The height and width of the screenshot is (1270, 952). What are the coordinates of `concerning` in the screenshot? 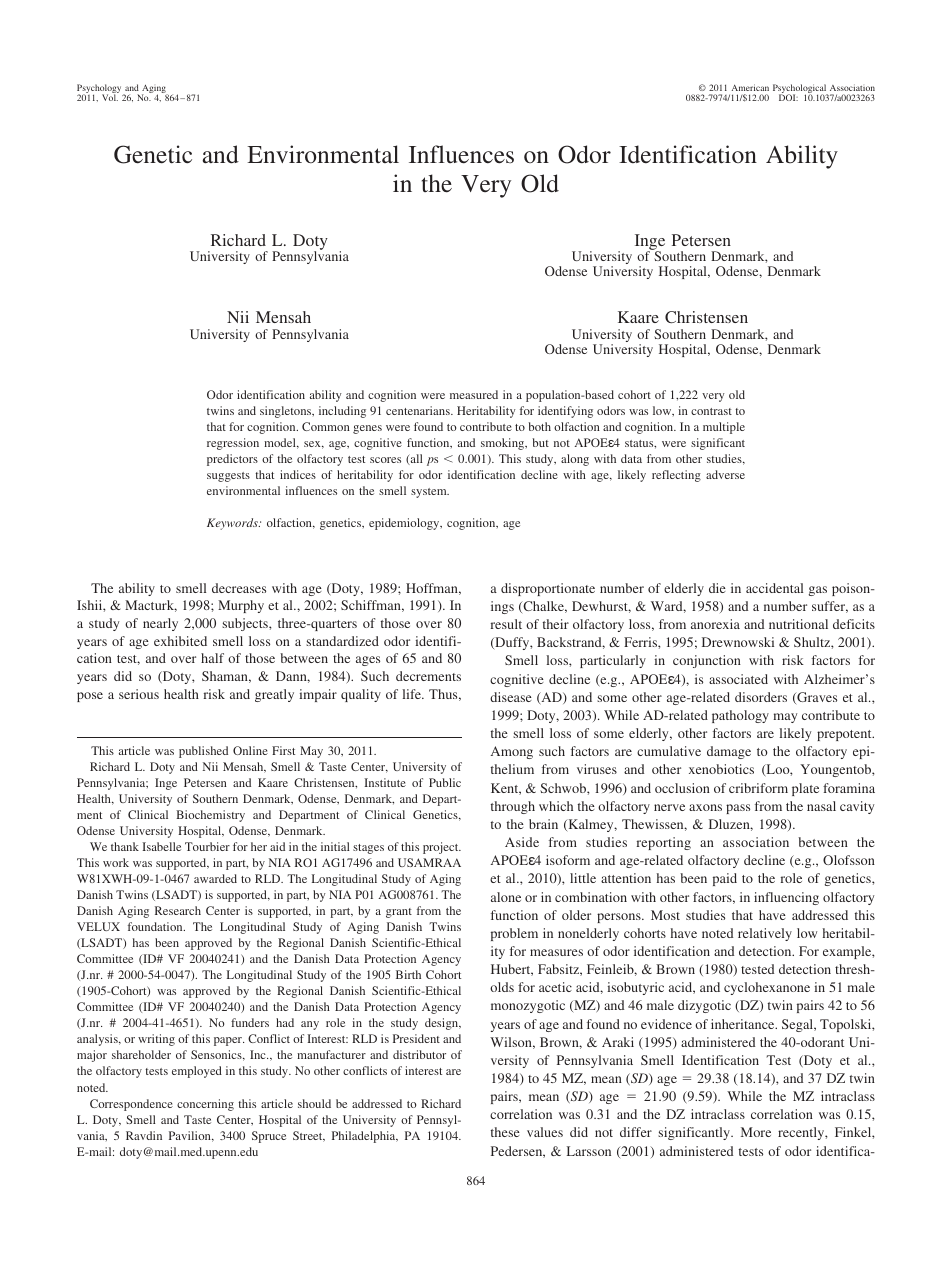 It's located at (205, 1105).
